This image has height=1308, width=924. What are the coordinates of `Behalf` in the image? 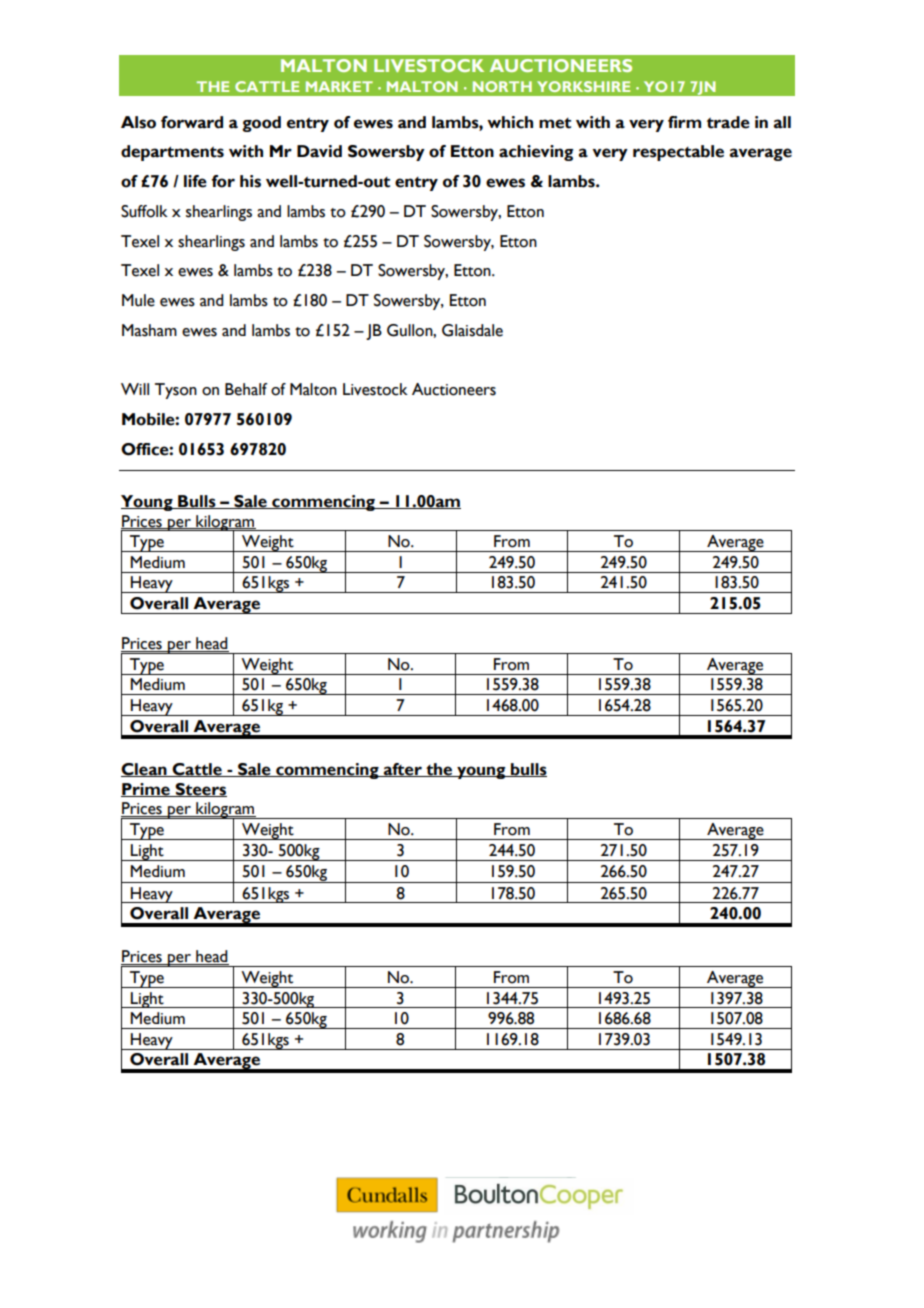 It's located at (246, 389).
